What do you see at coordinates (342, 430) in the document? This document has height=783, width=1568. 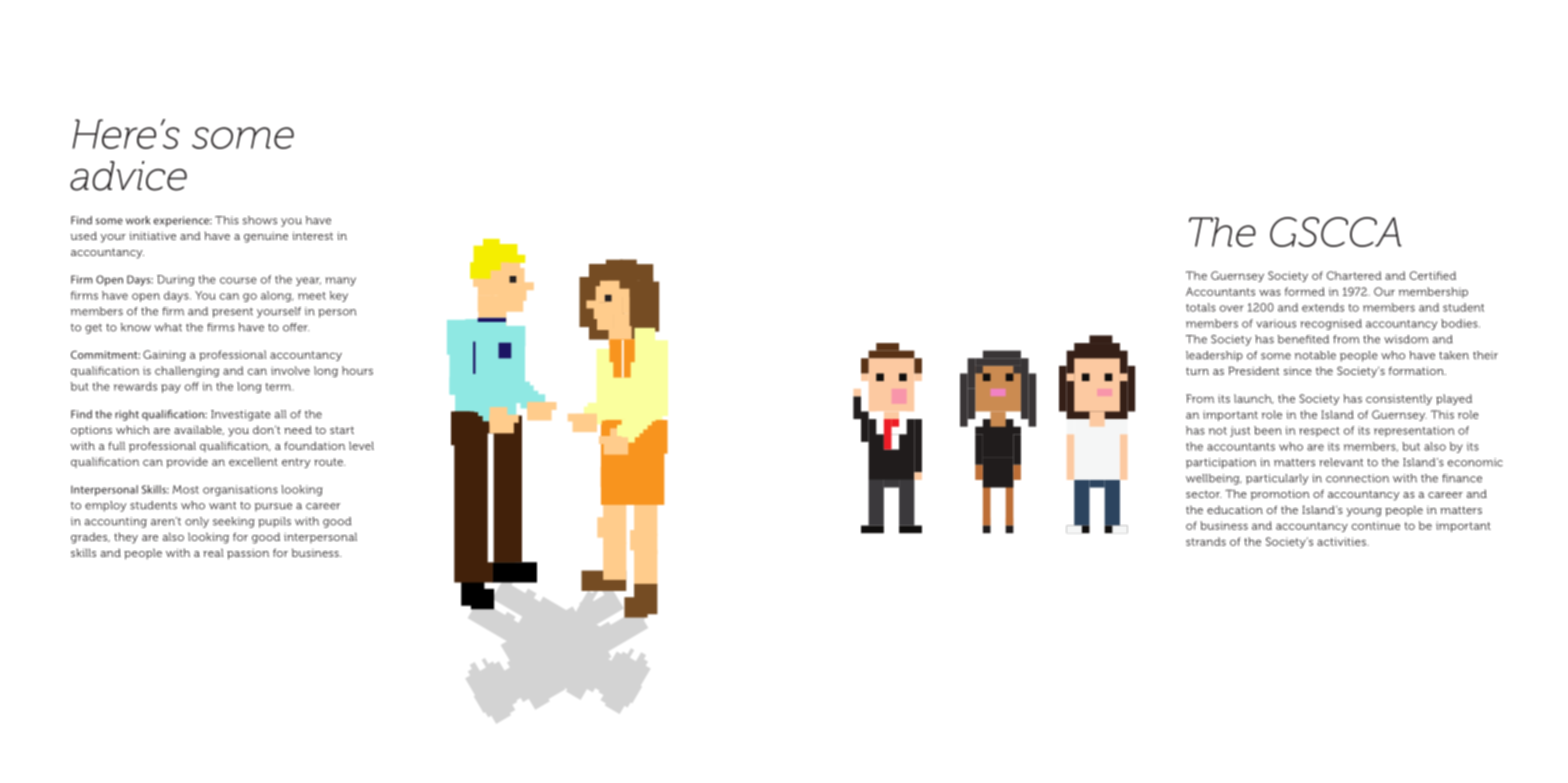 I see `start` at bounding box center [342, 430].
